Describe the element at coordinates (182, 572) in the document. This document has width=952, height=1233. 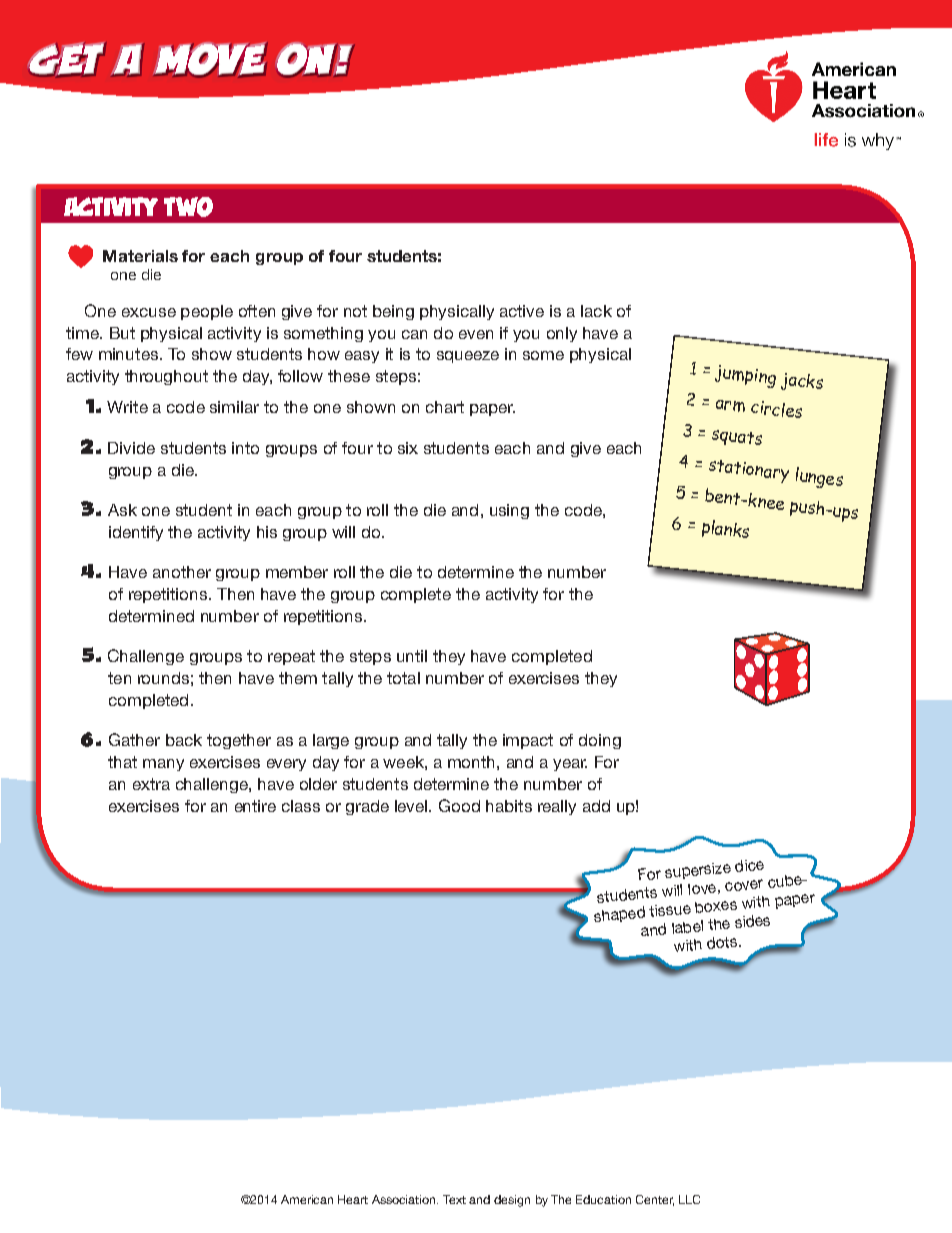
I see `another` at that location.
